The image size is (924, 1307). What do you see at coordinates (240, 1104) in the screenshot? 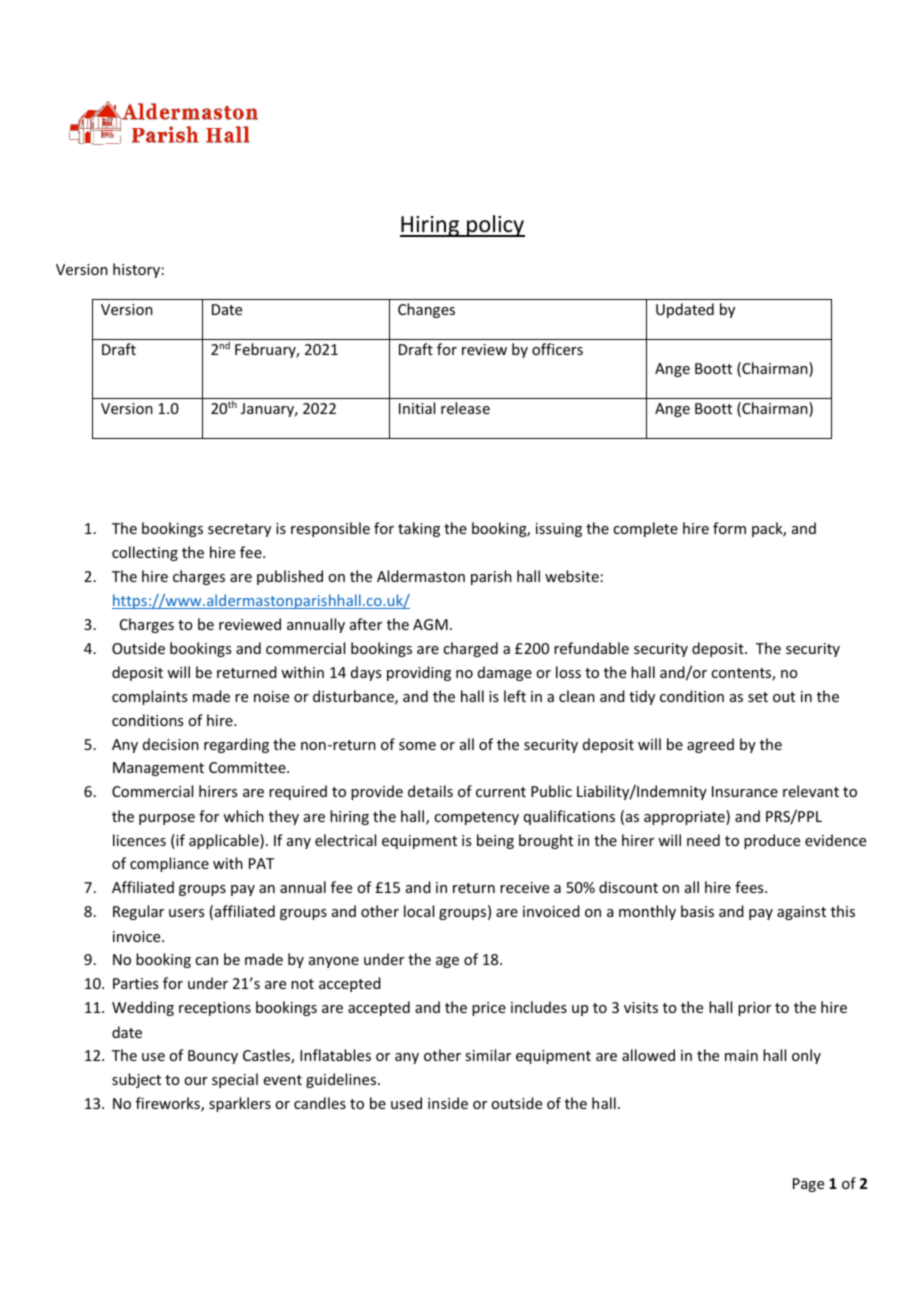
I see `sparklers` at bounding box center [240, 1104].
